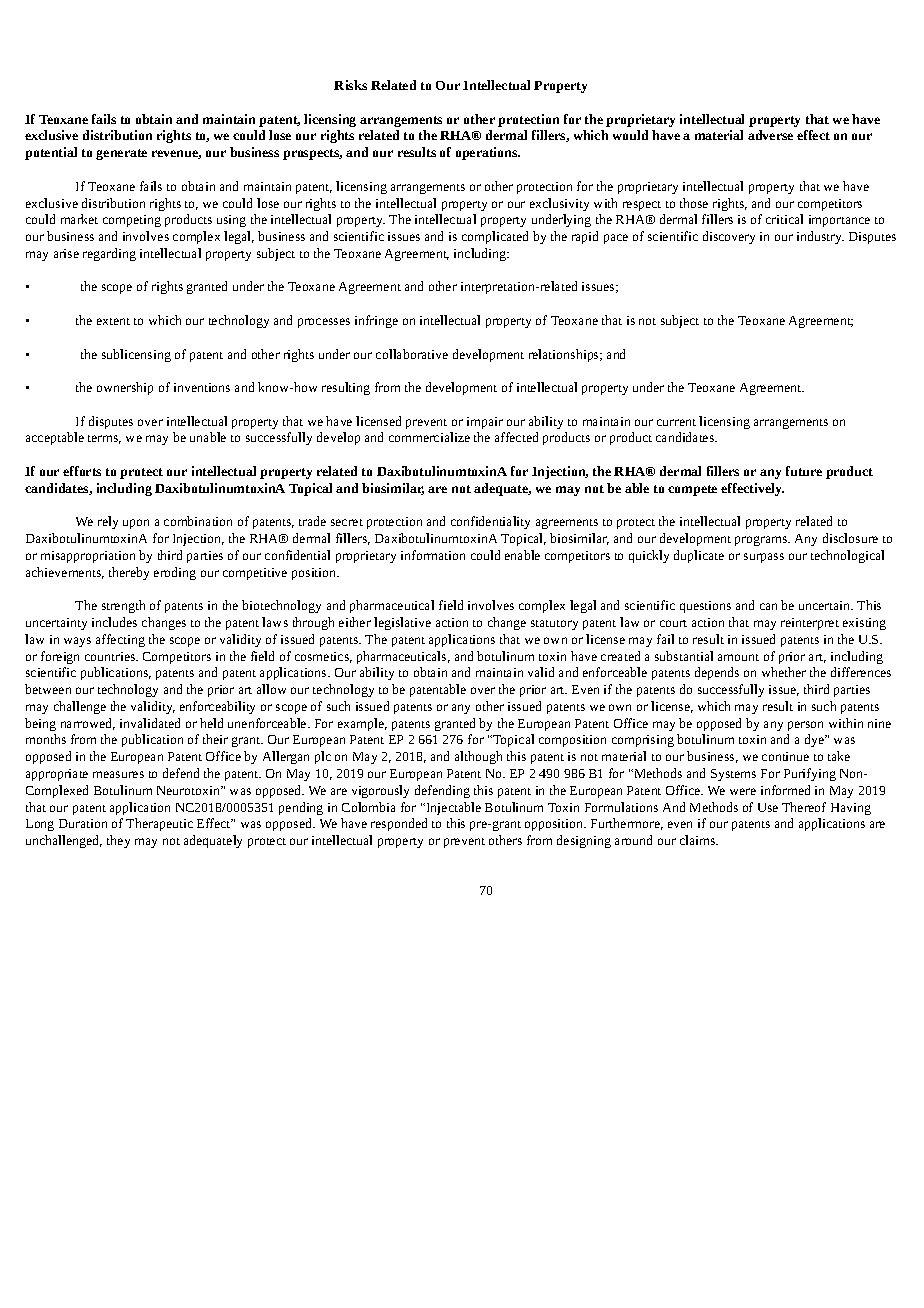  I want to click on responded, so click(399, 824).
